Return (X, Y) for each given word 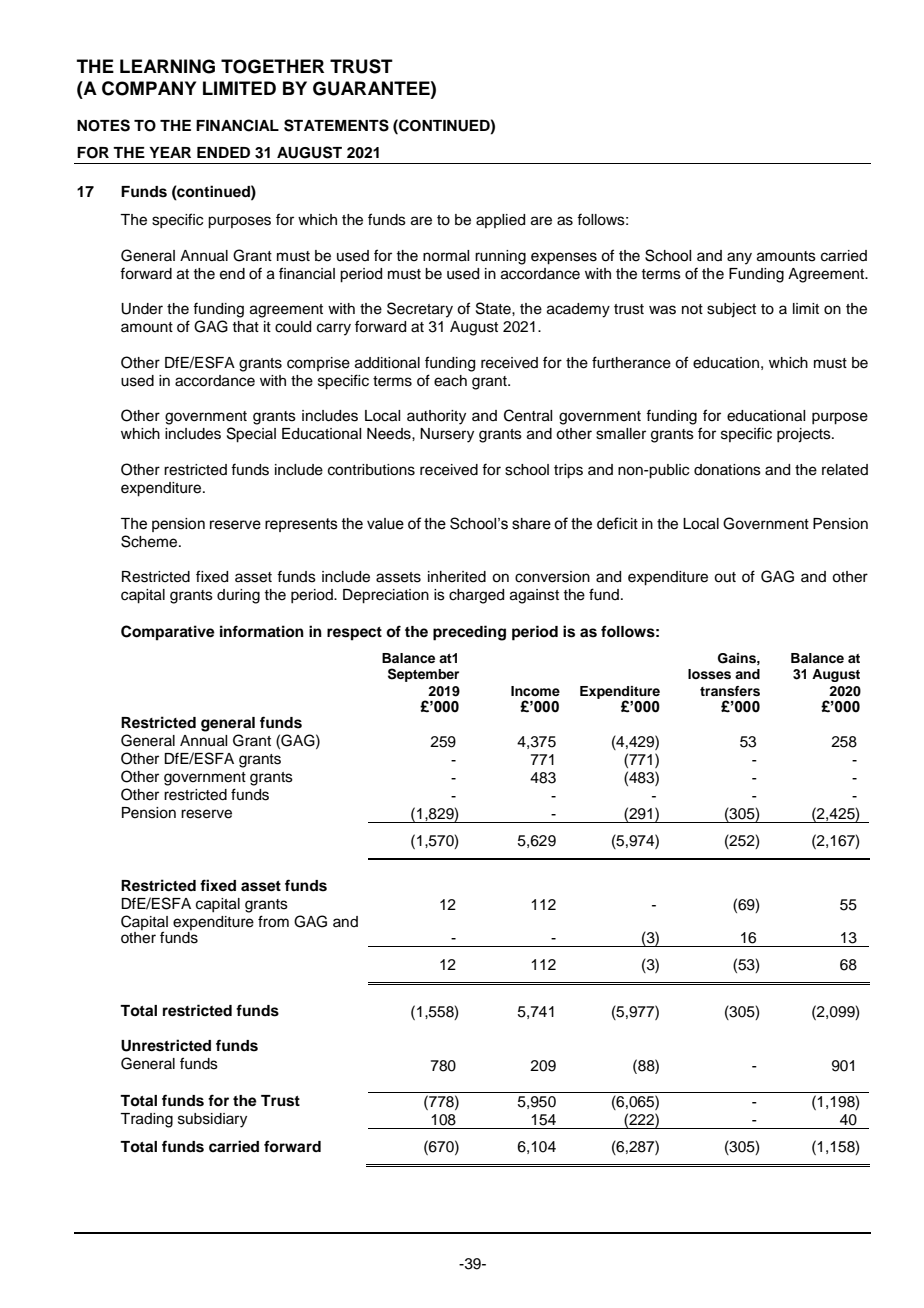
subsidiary (212, 1120)
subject (731, 310)
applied (500, 221)
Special (251, 435)
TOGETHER (272, 66)
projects (805, 435)
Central (528, 415)
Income (535, 691)
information (262, 631)
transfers (730, 691)
